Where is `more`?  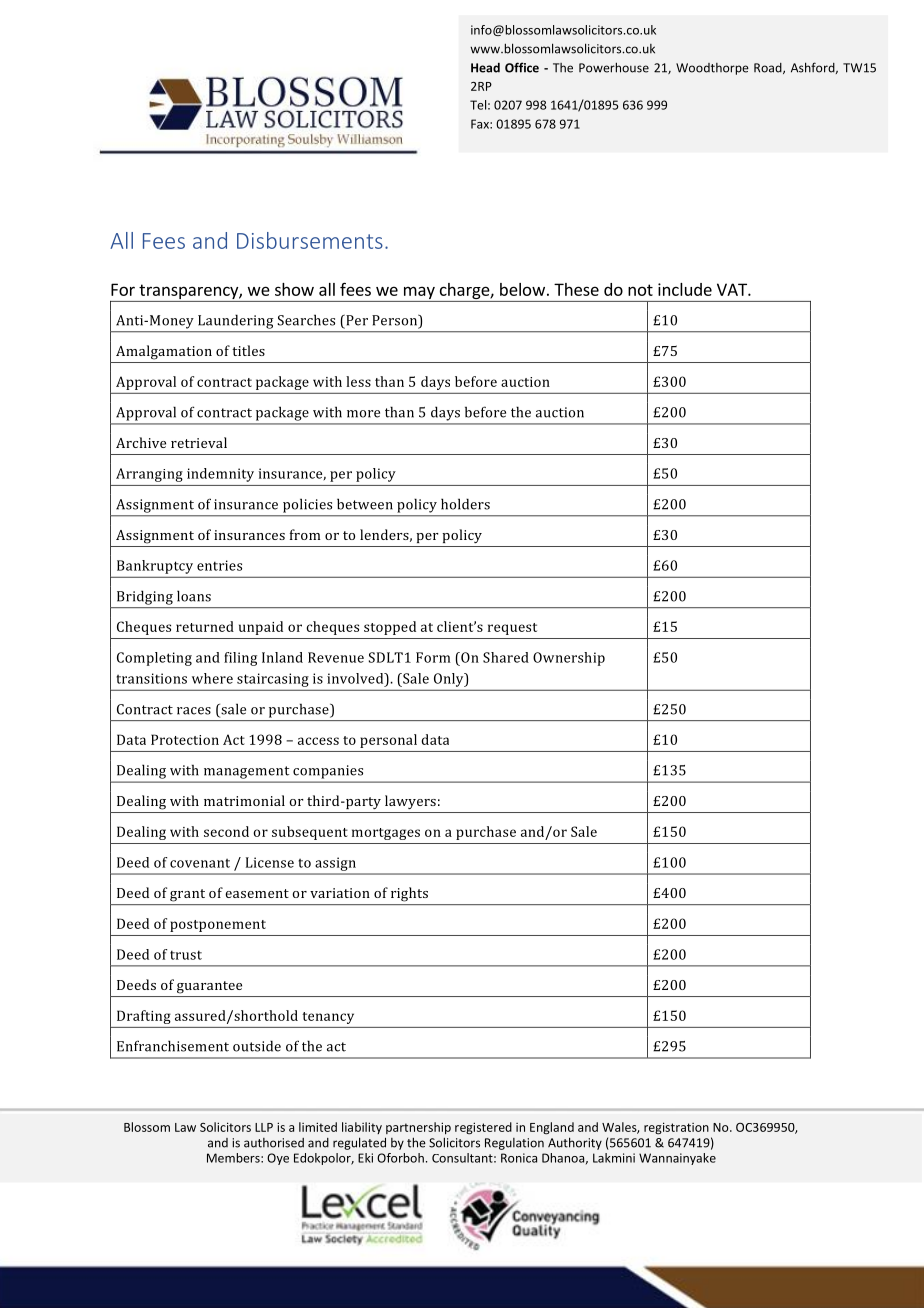
more is located at coordinates (363, 414).
